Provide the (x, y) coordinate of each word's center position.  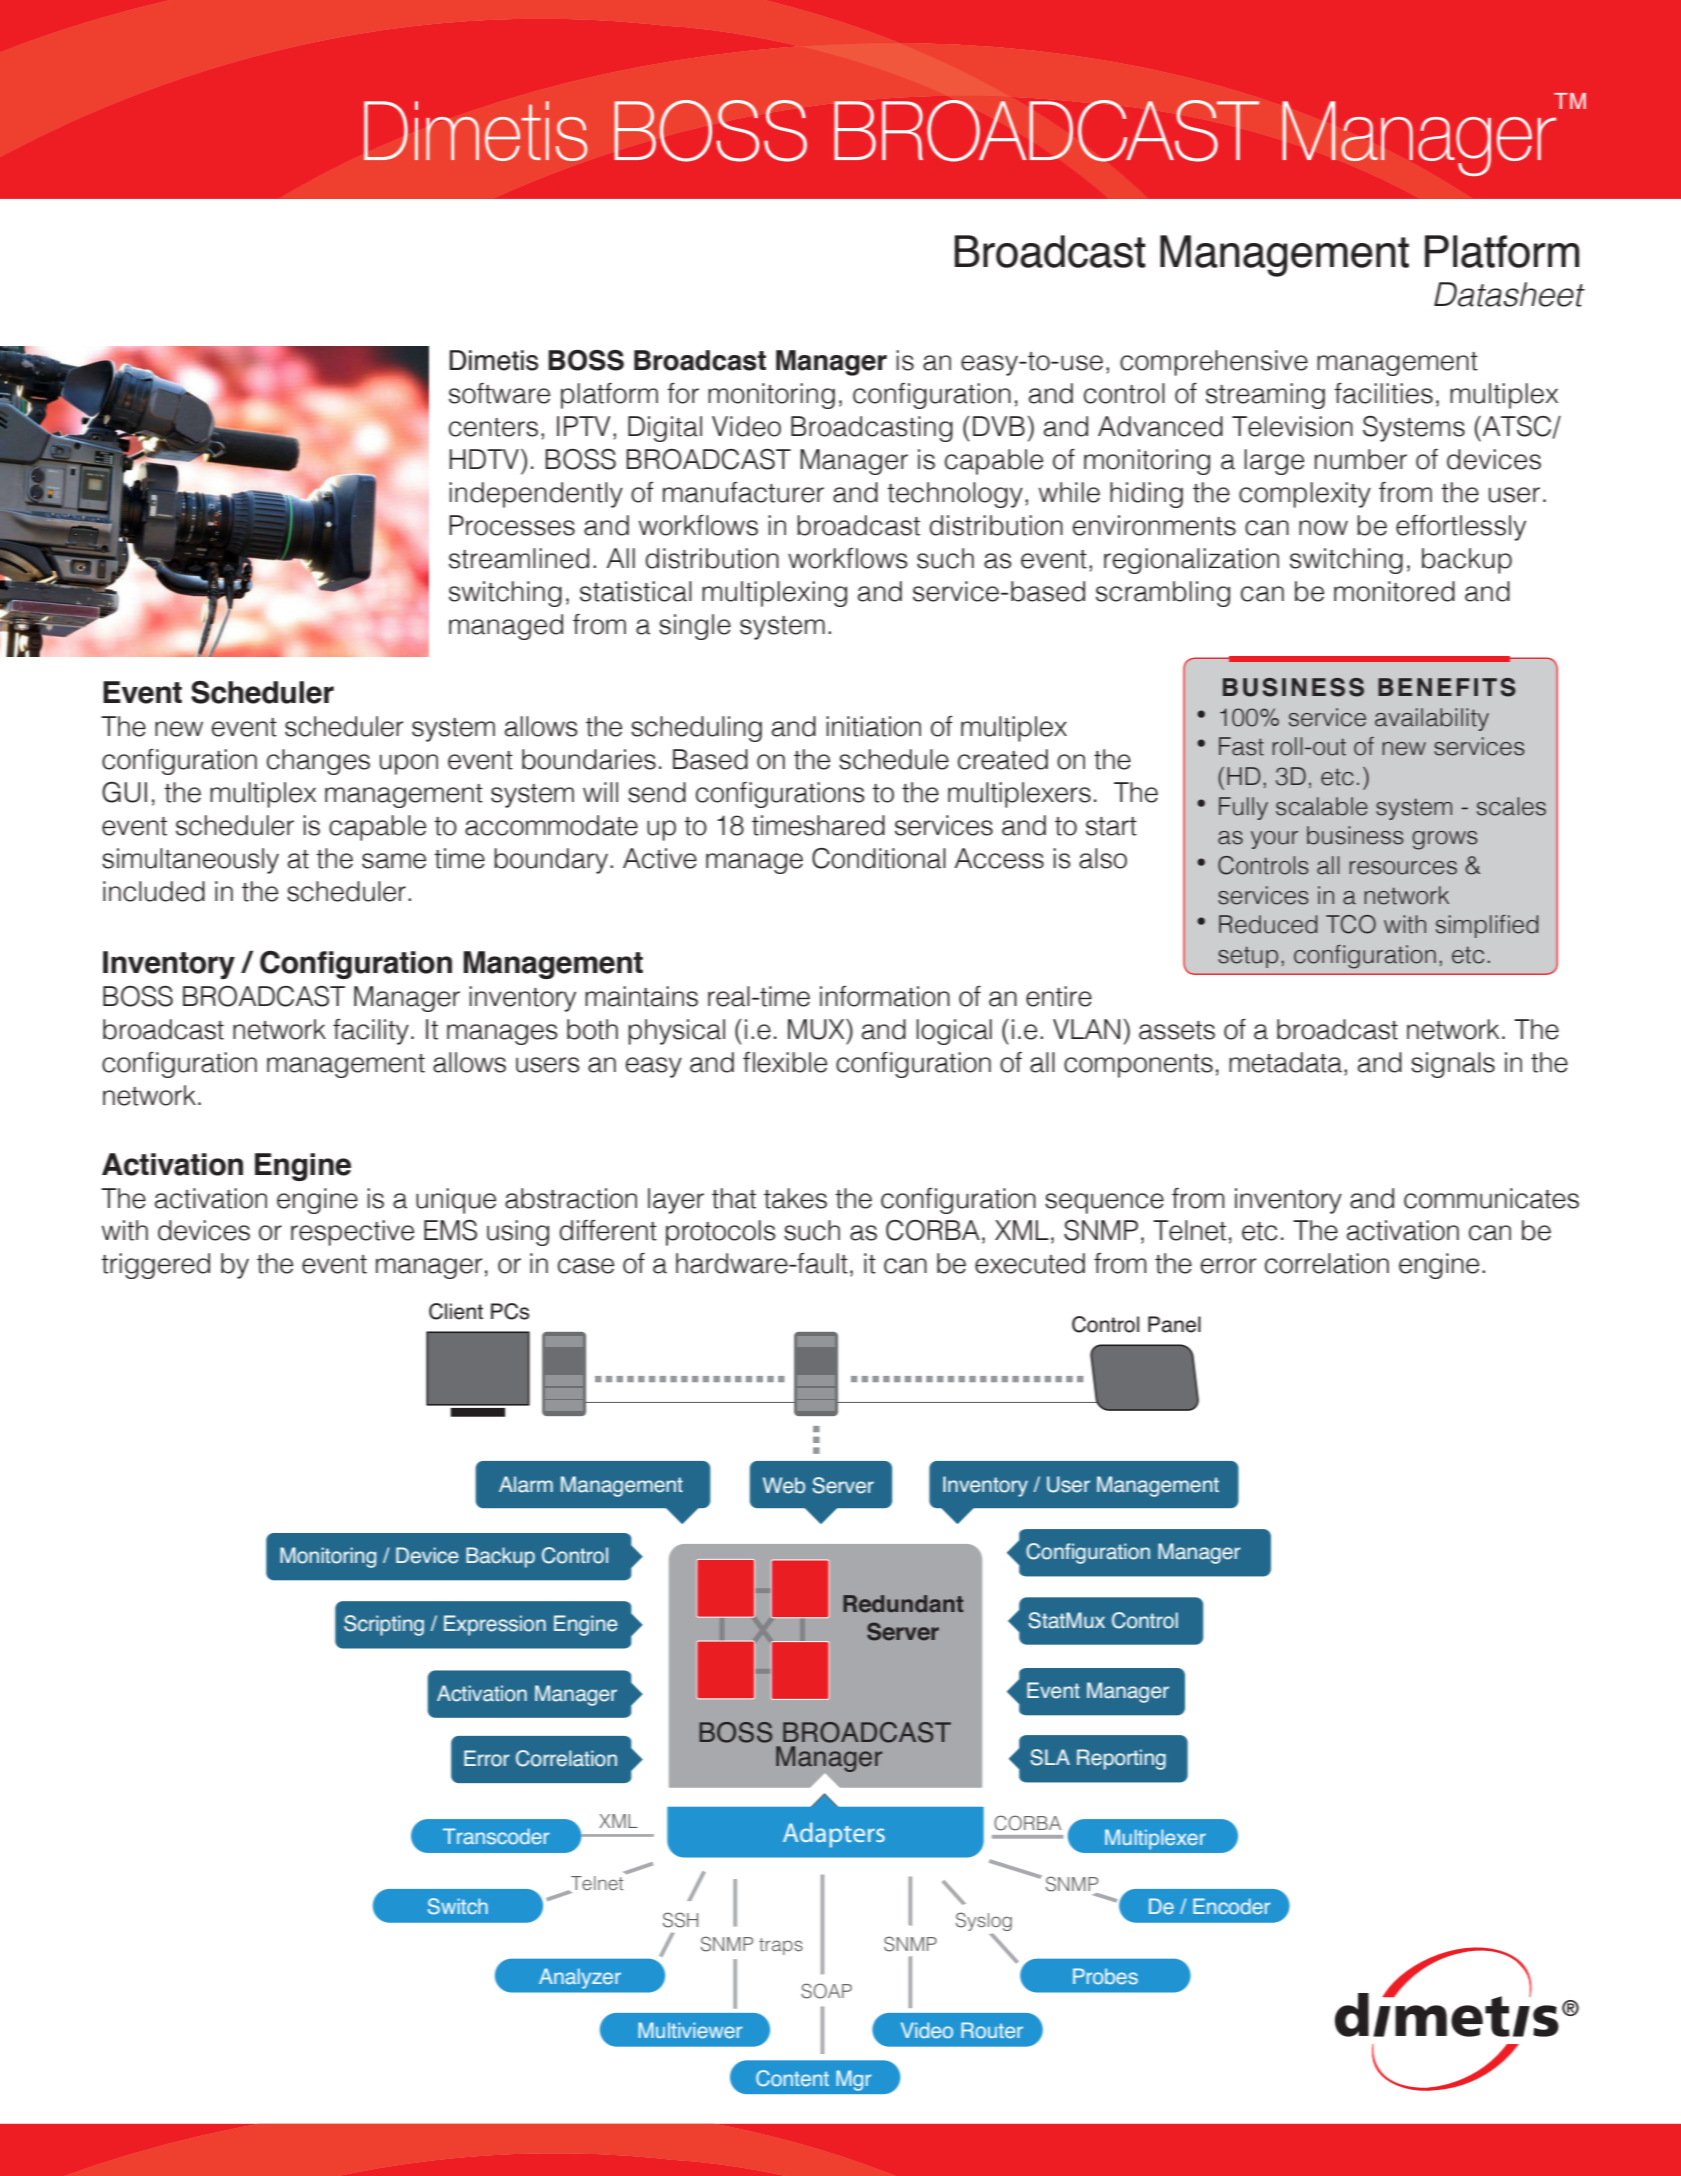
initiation (873, 726)
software (499, 393)
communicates (1491, 1198)
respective (352, 1233)
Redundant (903, 1604)
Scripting (384, 1625)
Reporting (1121, 1759)
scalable (1322, 806)
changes (318, 762)
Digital (665, 429)
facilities (1383, 393)
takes (795, 1198)
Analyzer (580, 1978)
